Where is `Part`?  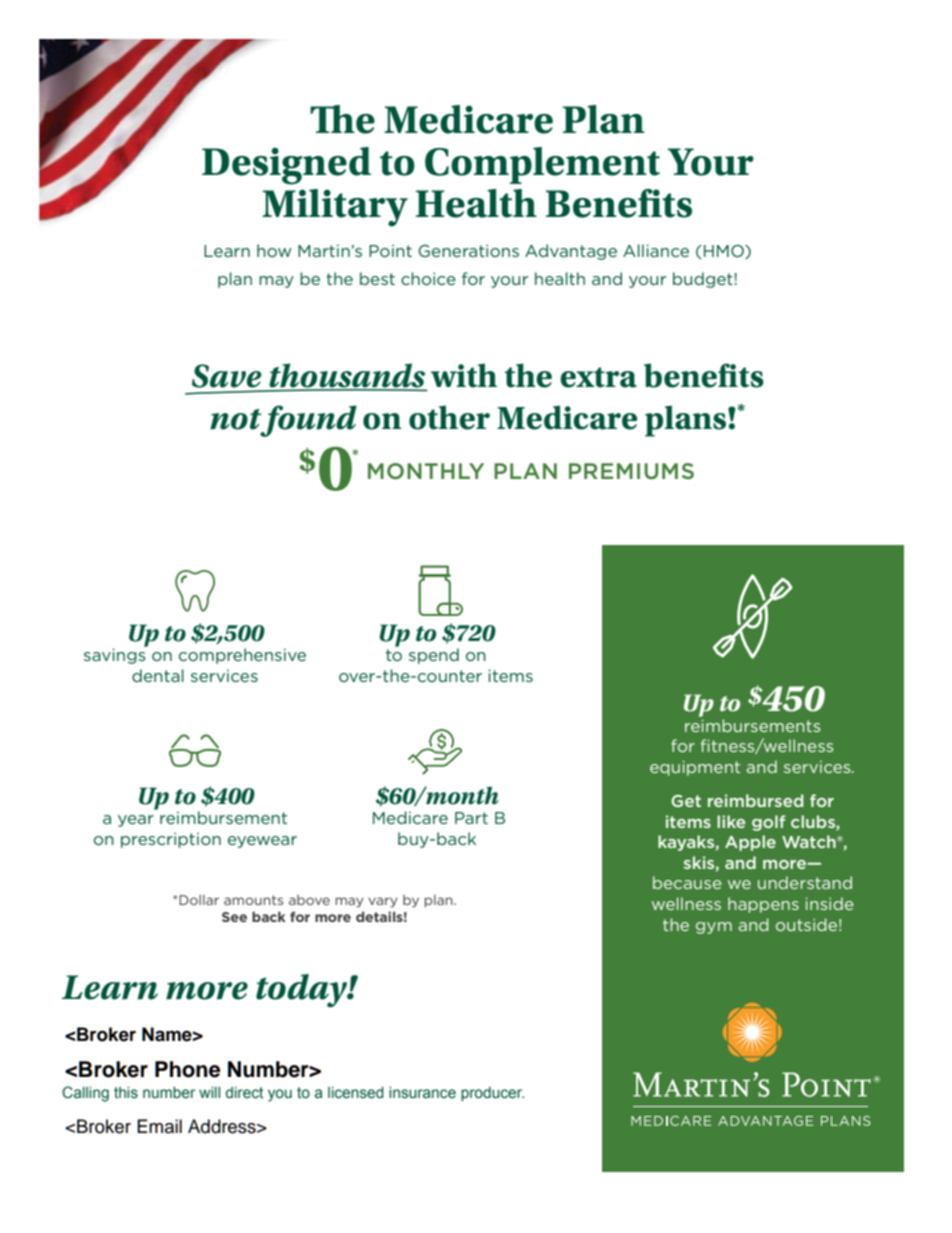
Part is located at coordinates (471, 818).
